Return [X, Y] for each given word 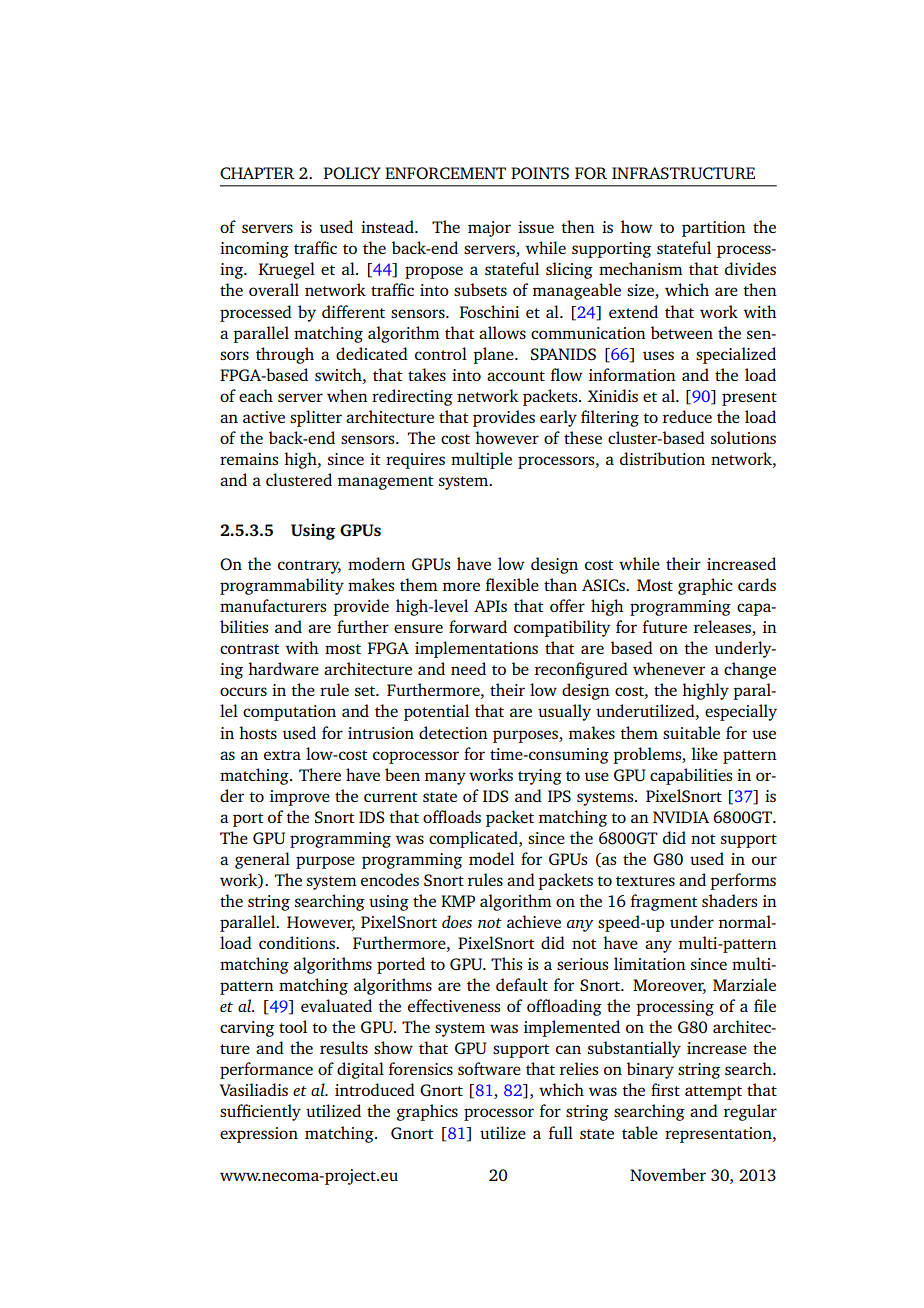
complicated [474, 839]
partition [714, 229]
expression [259, 1135]
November [668, 1174]
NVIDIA [681, 817]
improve [300, 798]
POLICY [352, 173]
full [561, 1132]
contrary [309, 567]
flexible [512, 584]
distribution [662, 458]
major [489, 229]
